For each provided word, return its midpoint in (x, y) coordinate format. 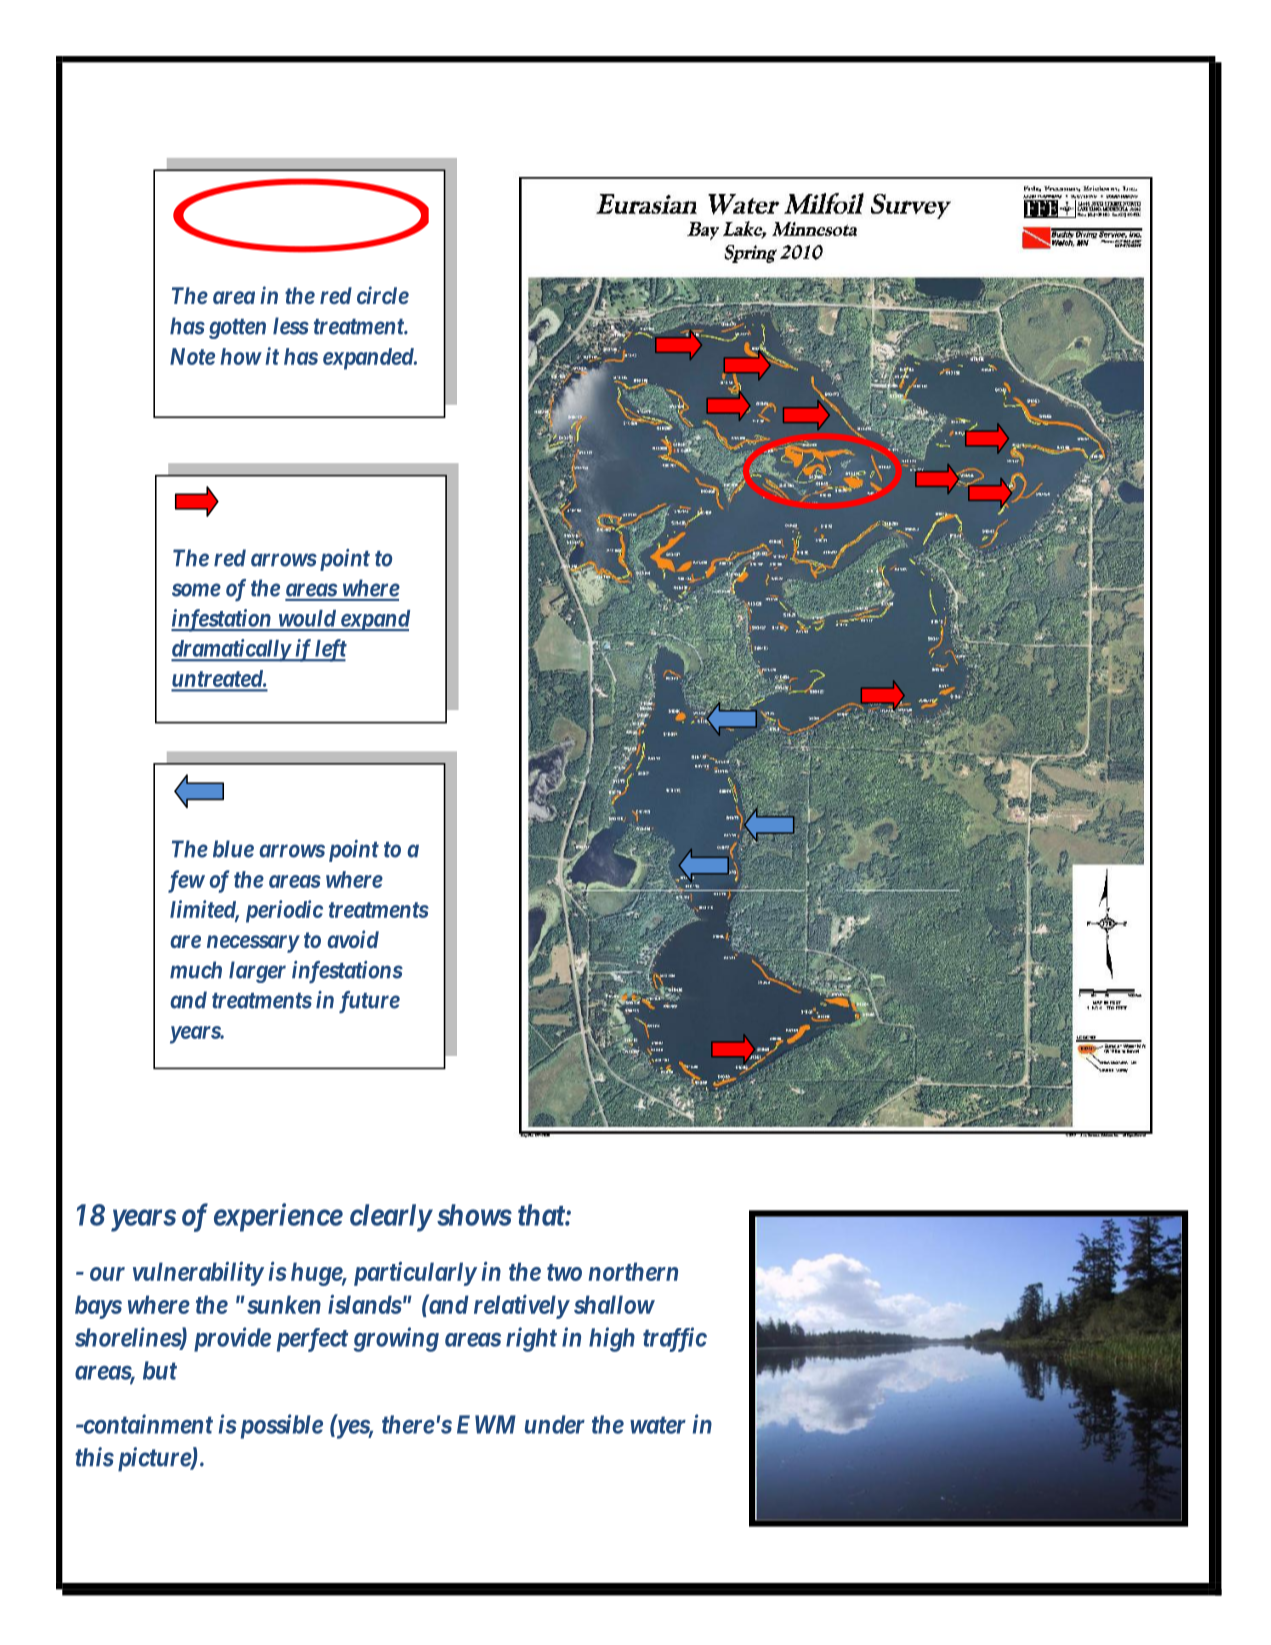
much (196, 970)
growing (396, 1339)
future (369, 1002)
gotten (237, 329)
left (330, 650)
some (196, 590)
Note (192, 356)
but (160, 1370)
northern (633, 1271)
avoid (353, 939)
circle (383, 295)
